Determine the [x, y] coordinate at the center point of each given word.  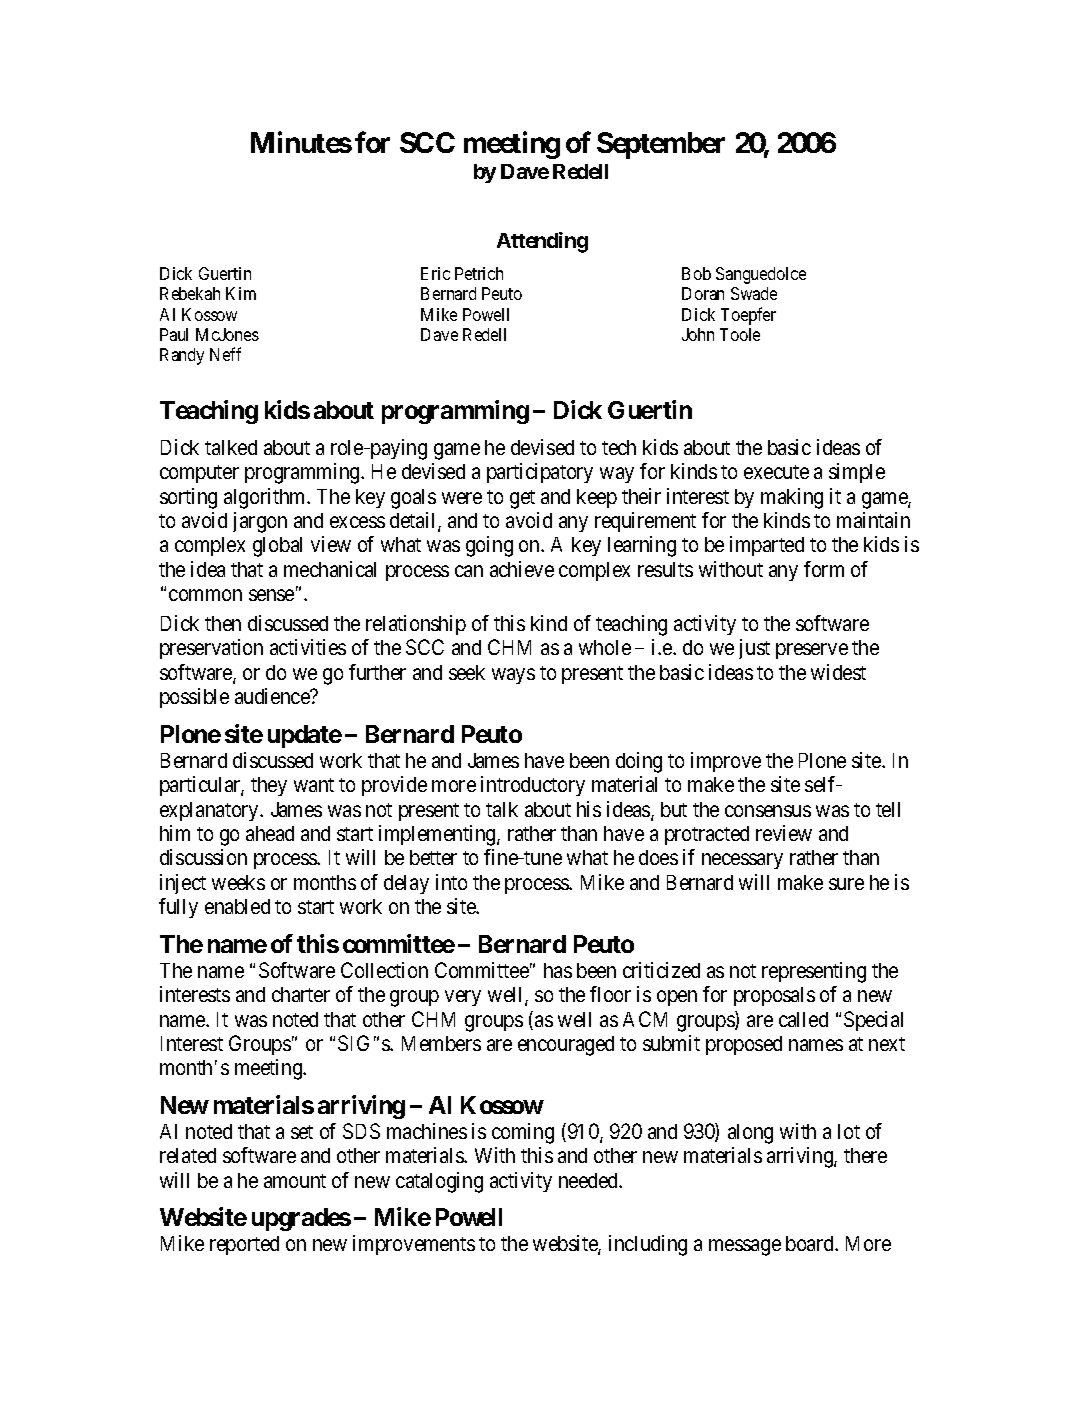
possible [194, 698]
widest [838, 672]
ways [513, 676]
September [661, 145]
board [811, 1243]
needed [590, 1180]
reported [244, 1245]
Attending [542, 242]
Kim [241, 293]
